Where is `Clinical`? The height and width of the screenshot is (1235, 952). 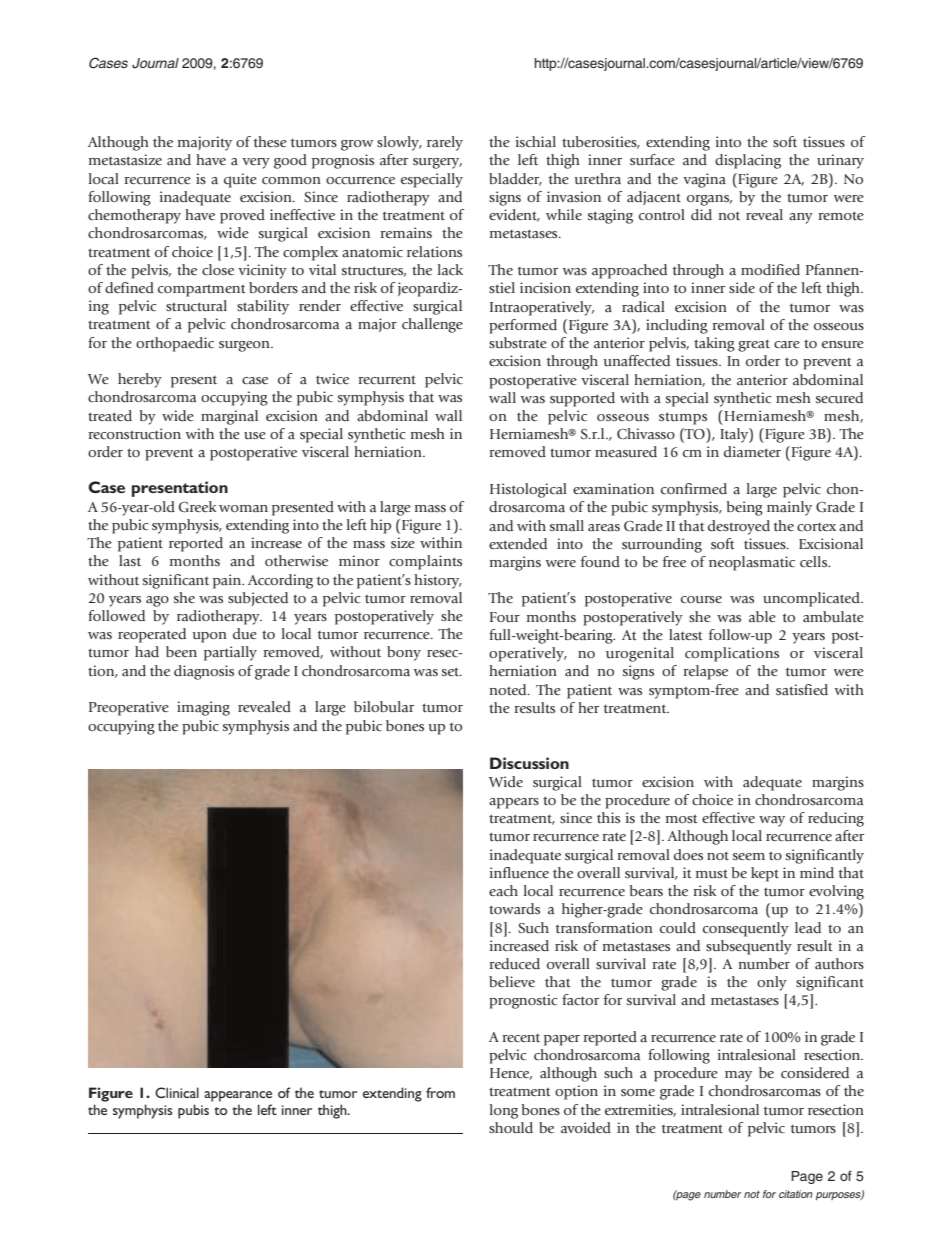
Clinical is located at coordinates (177, 1092).
